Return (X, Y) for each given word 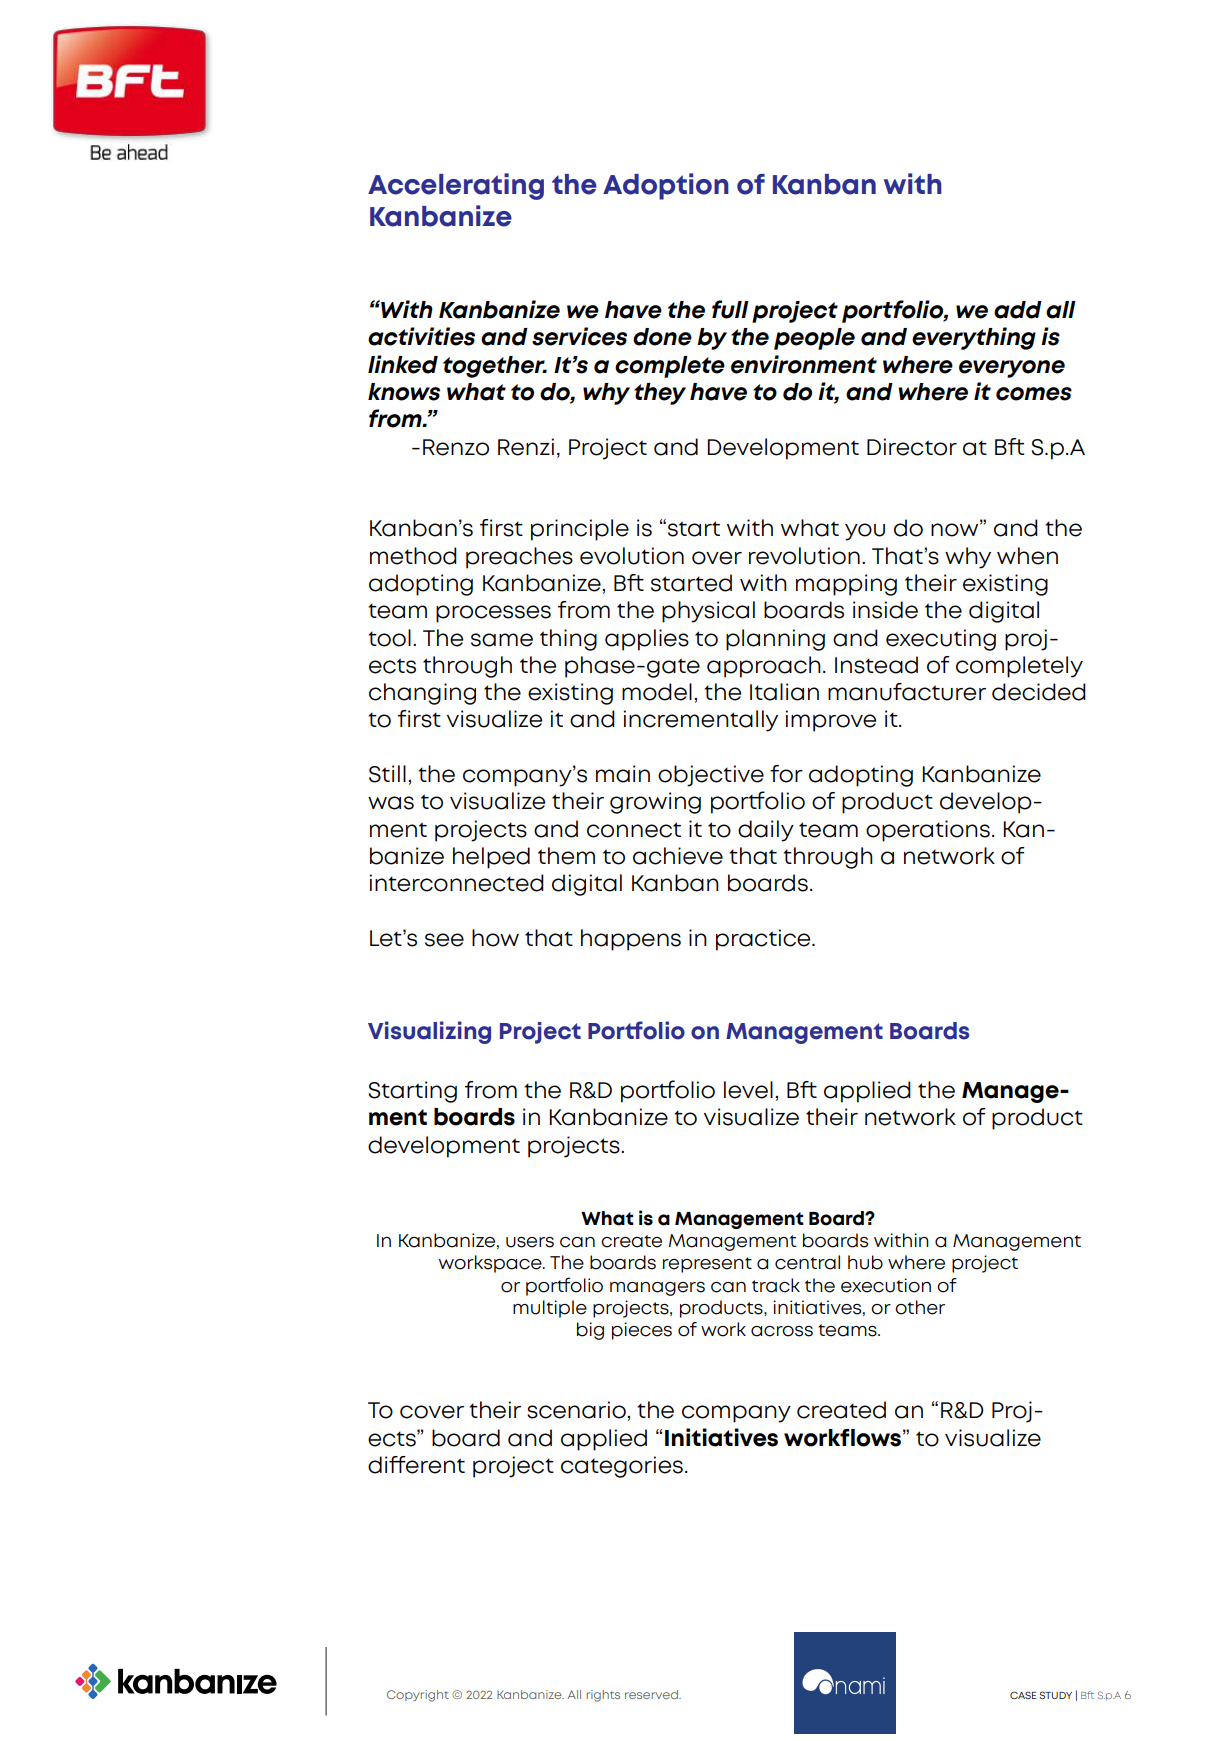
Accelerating (456, 186)
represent (707, 1265)
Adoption (666, 186)
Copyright (418, 1696)
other (920, 1307)
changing (422, 694)
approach (764, 667)
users (530, 1242)
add (1018, 310)
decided (1039, 692)
